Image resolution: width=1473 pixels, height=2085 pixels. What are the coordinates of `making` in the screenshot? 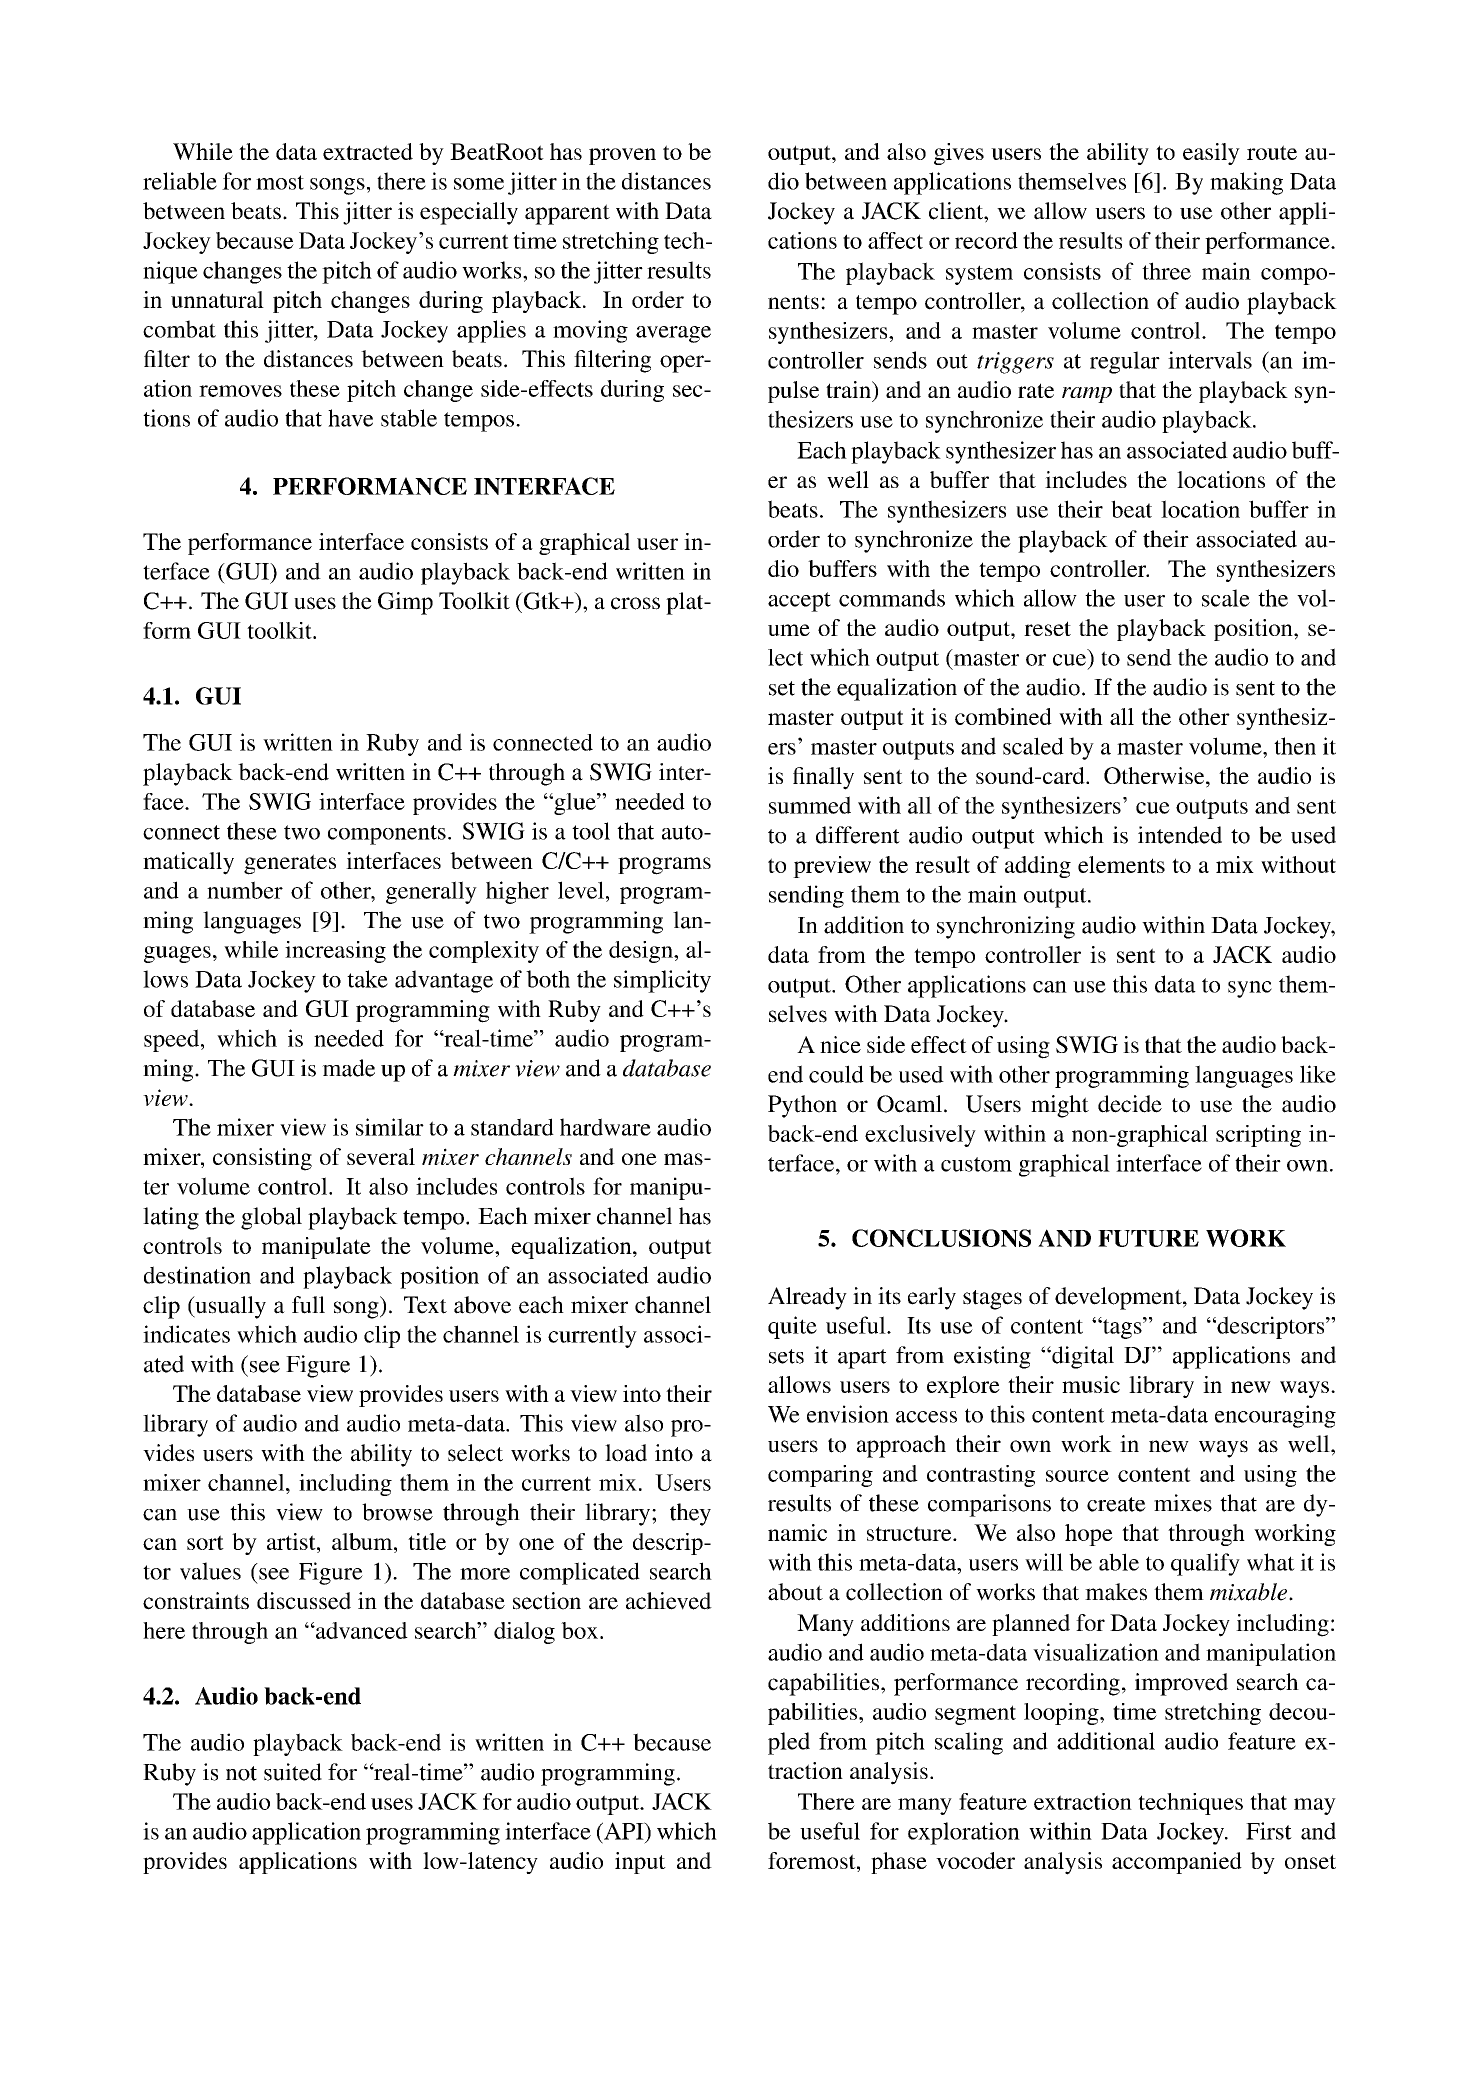 It's located at (1246, 183).
